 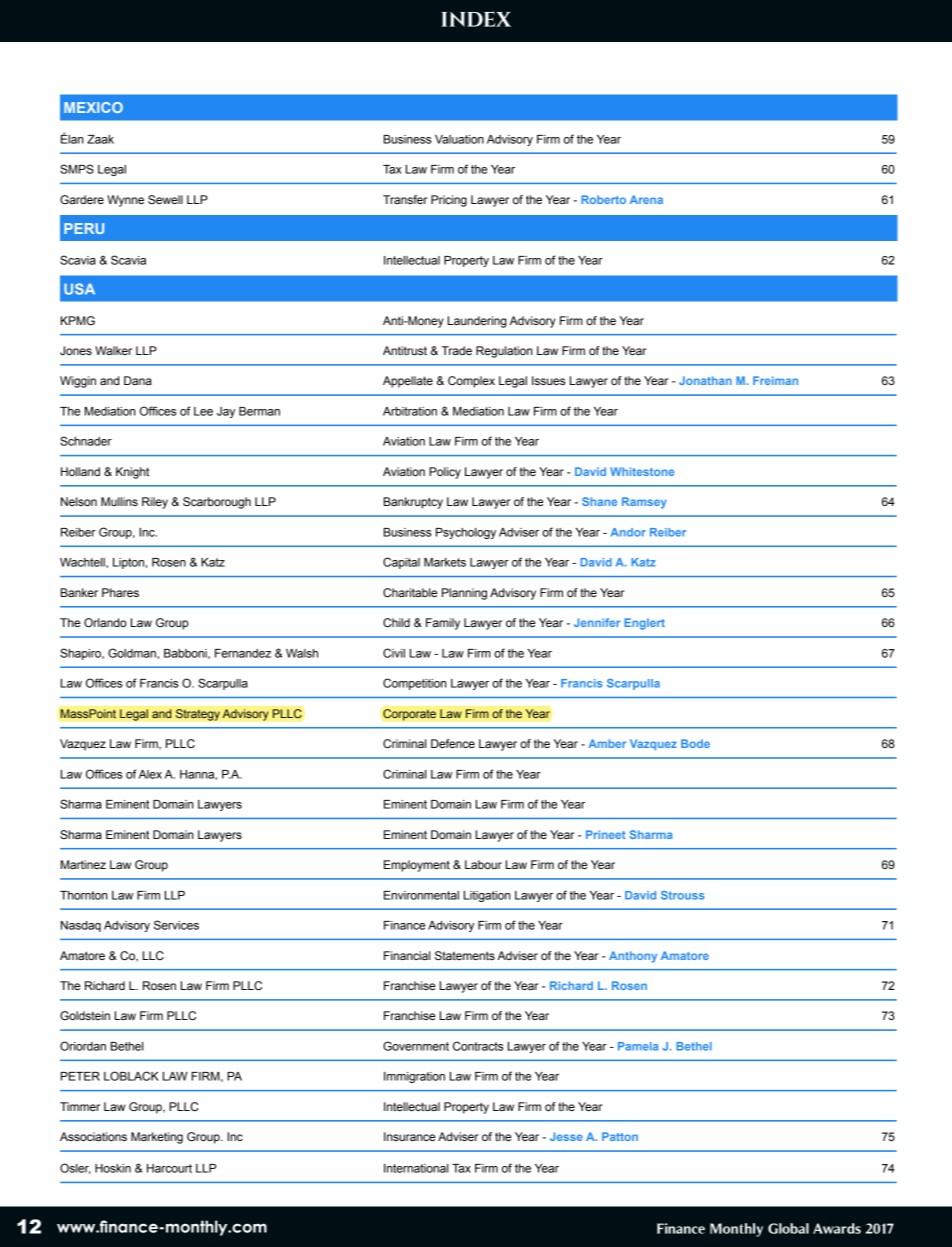 I want to click on Policy, so click(x=445, y=473).
